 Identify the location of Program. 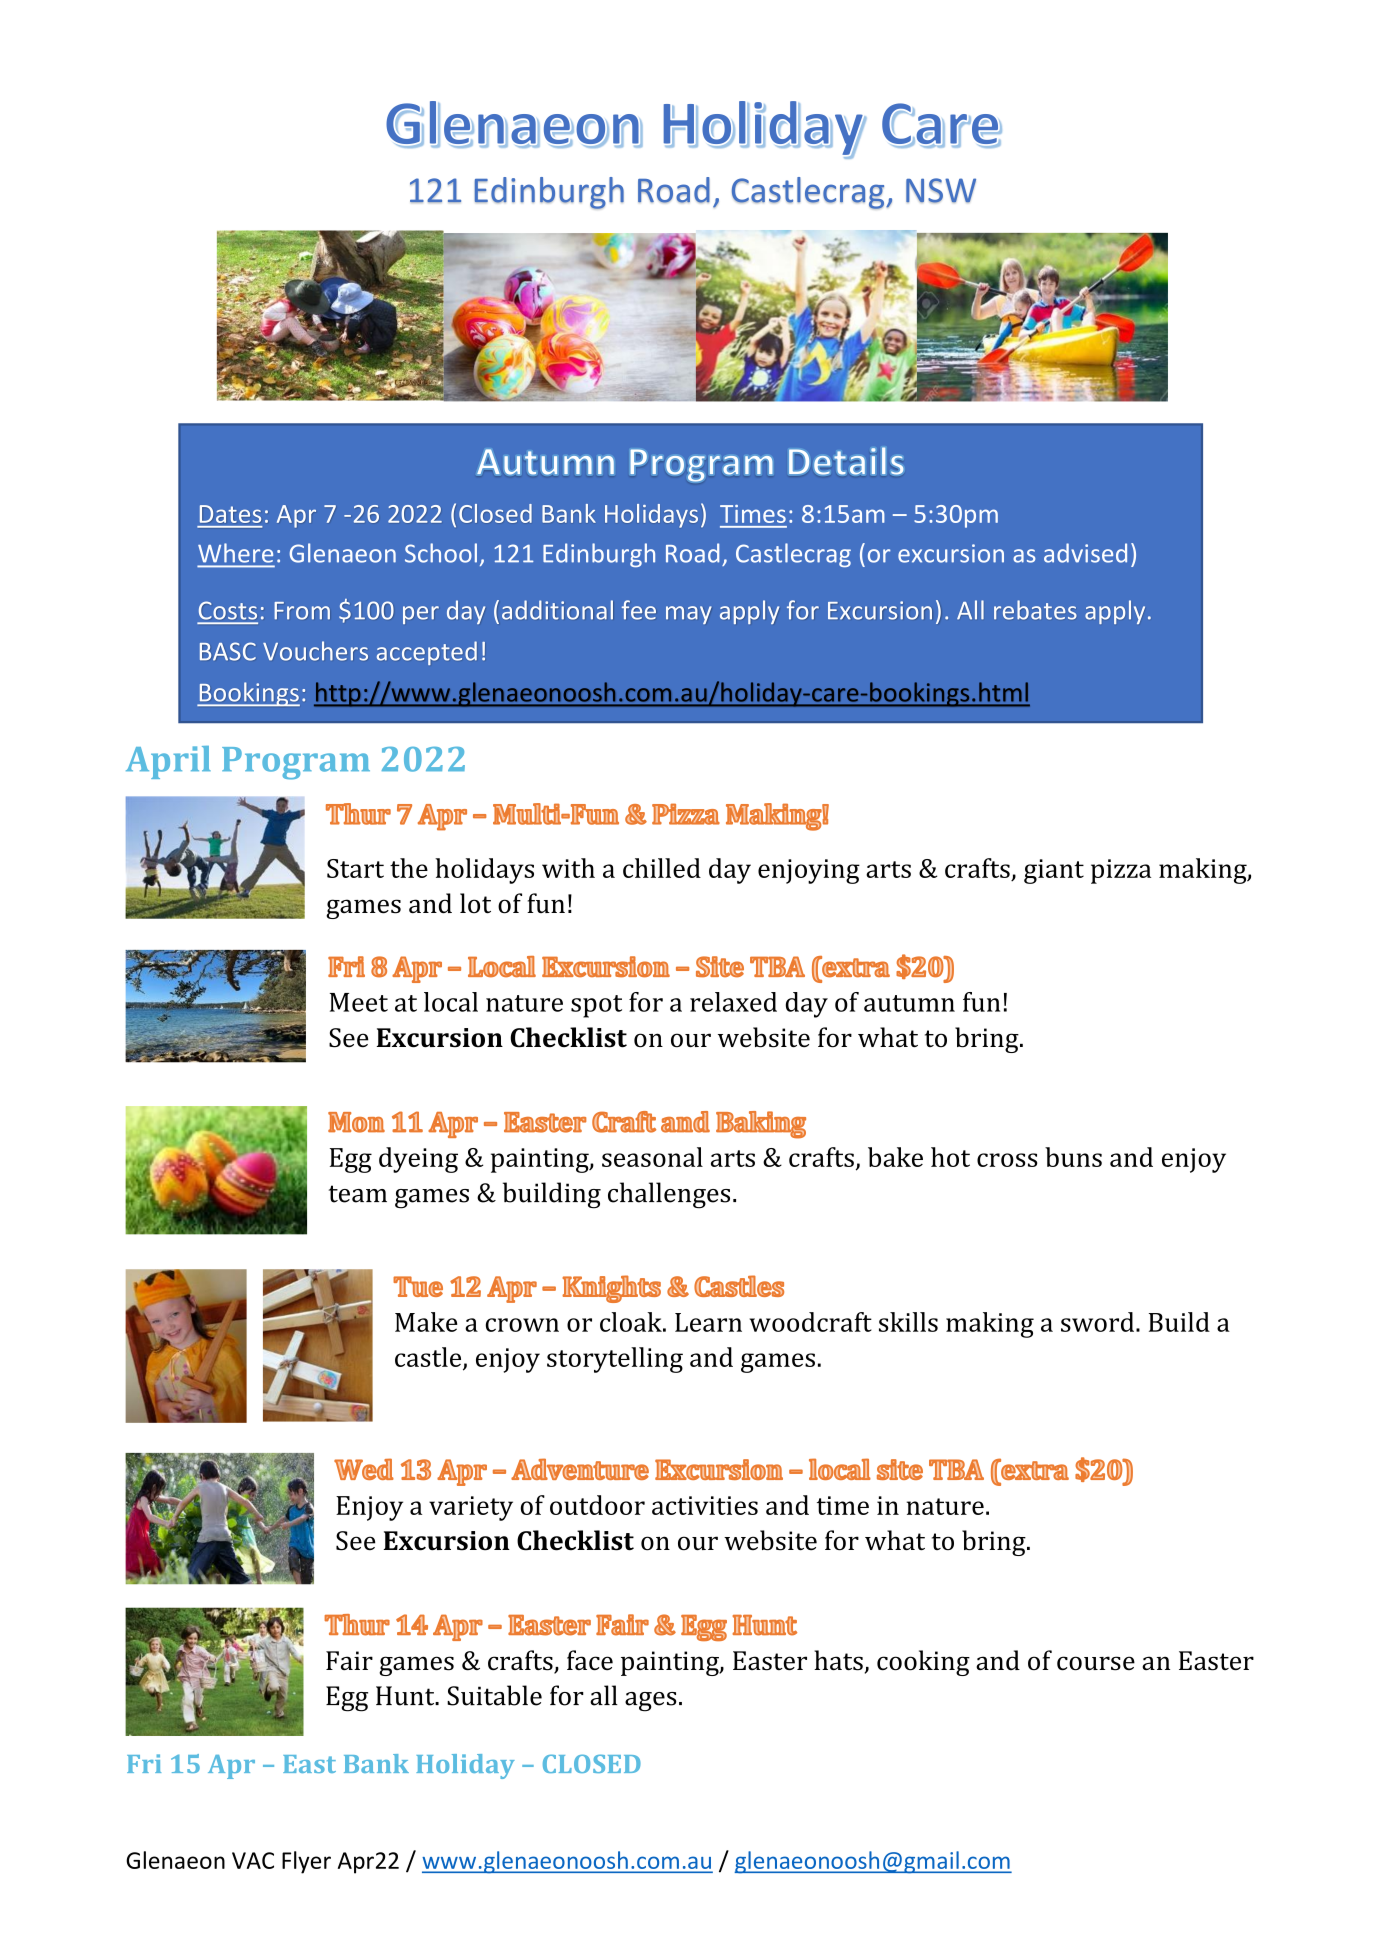
(296, 763).
